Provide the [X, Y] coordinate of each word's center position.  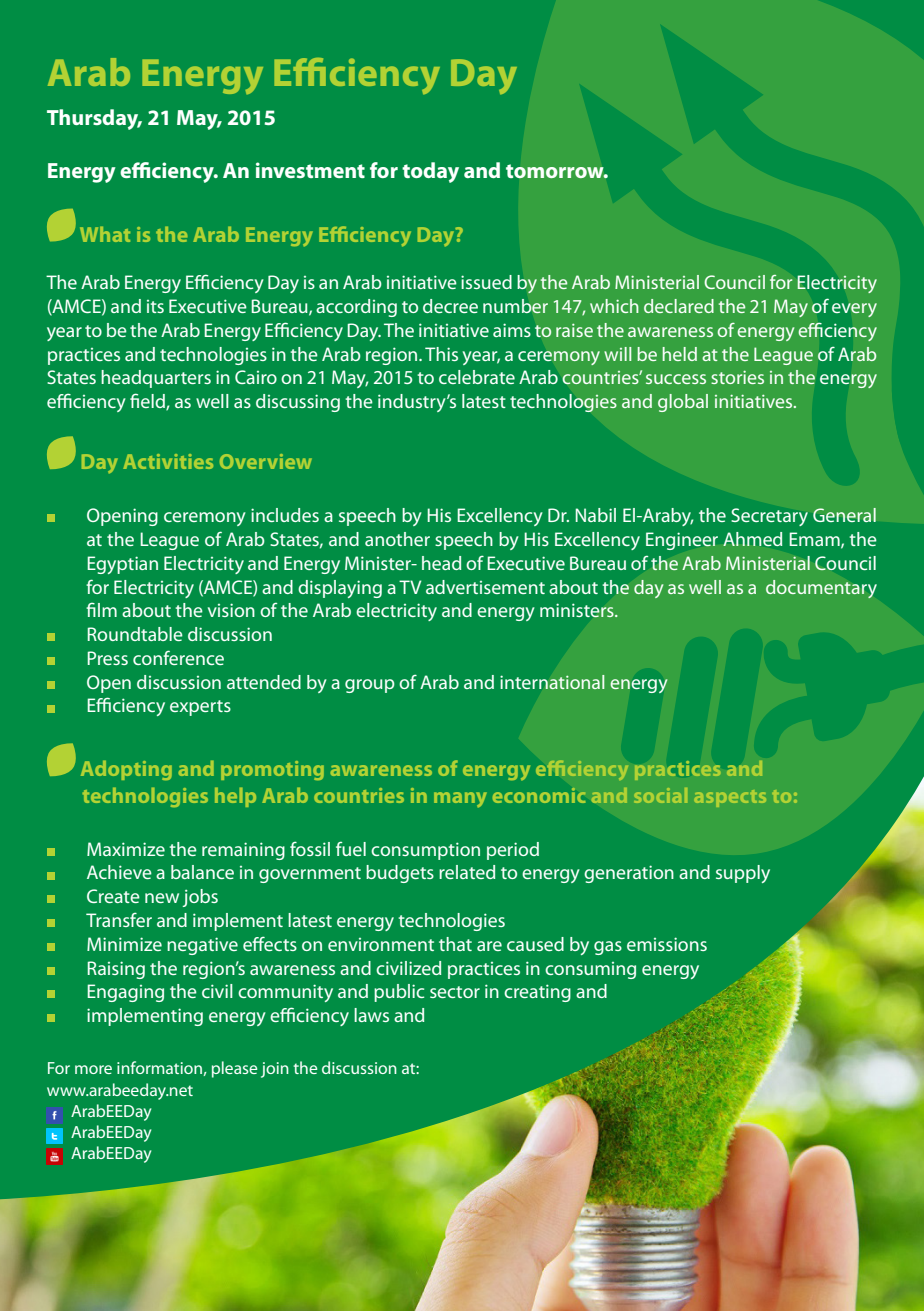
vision [231, 610]
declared [679, 306]
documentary [821, 589]
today [430, 172]
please [235, 1069]
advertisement [485, 587]
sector [455, 992]
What [105, 234]
